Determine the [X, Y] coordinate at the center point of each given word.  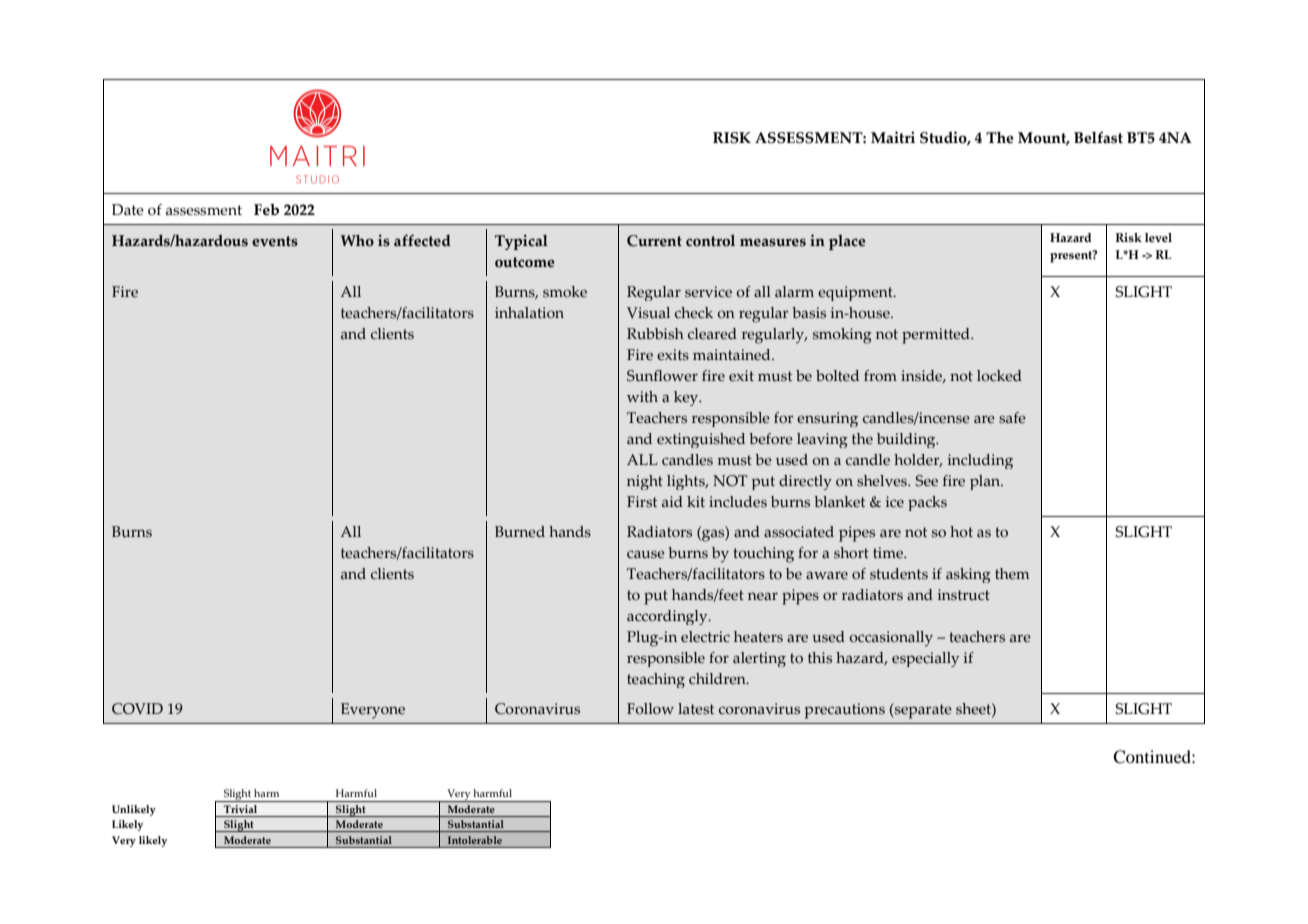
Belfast [1098, 137]
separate [922, 711]
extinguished [701, 440]
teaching [656, 680]
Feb [266, 209]
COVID [137, 709]
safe [1012, 418]
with [642, 396]
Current [654, 241]
